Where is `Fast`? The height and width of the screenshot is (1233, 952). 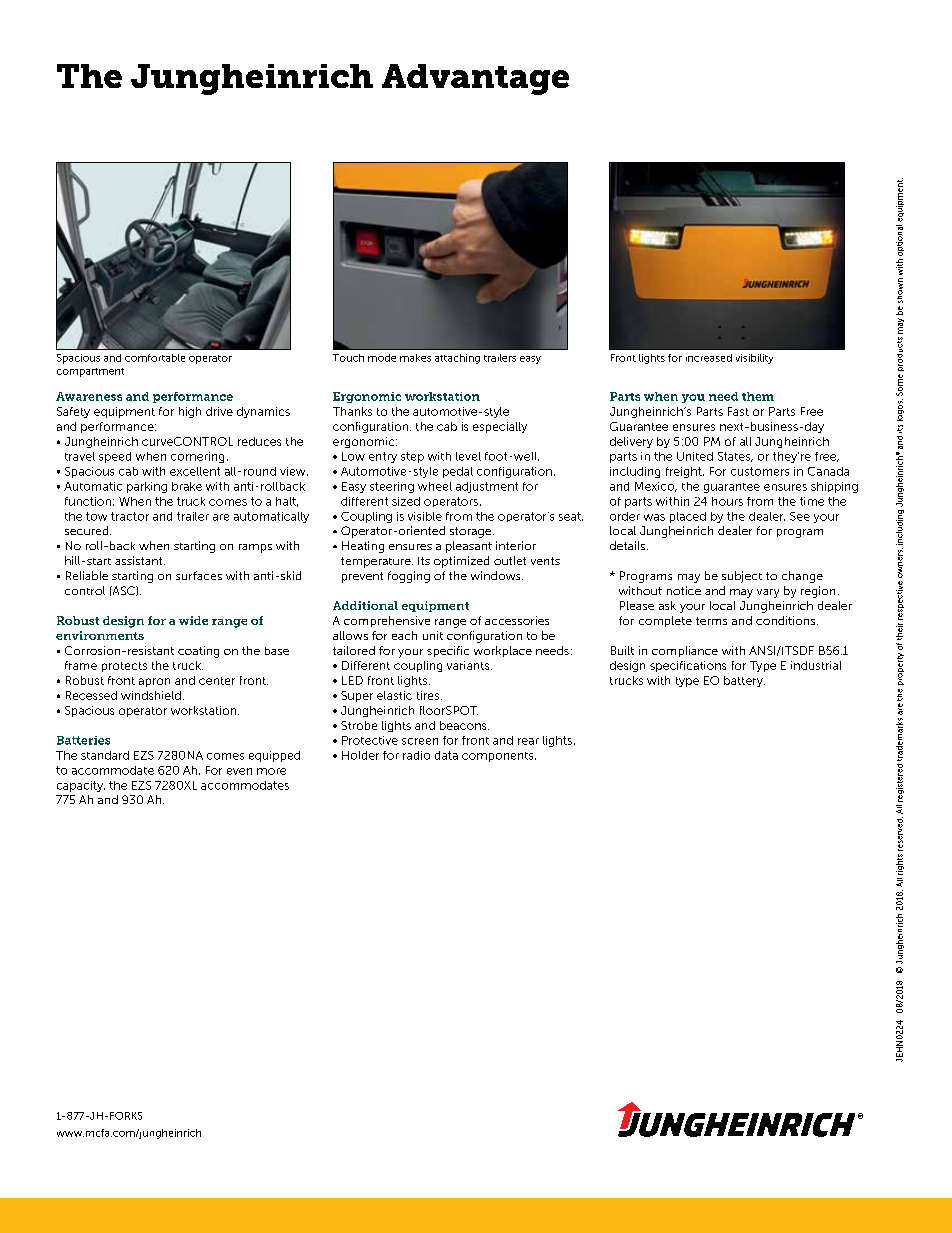 Fast is located at coordinates (738, 411).
